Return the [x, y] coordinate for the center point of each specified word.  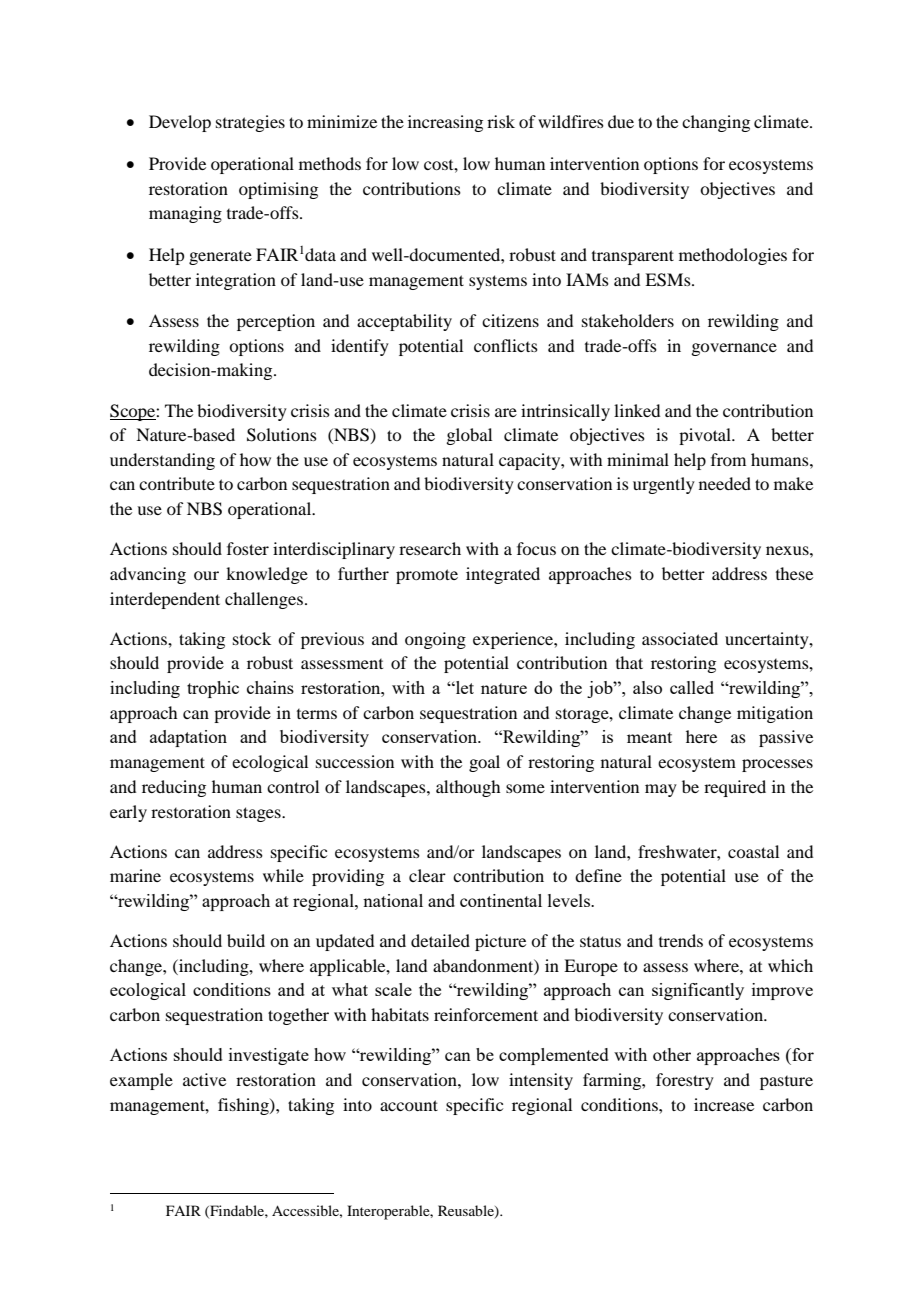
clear [427, 875]
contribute [177, 483]
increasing [445, 123]
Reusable [467, 1212]
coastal [753, 851]
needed [725, 483]
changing [716, 123]
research [430, 548]
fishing [244, 1106]
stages [259, 814]
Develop [180, 123]
